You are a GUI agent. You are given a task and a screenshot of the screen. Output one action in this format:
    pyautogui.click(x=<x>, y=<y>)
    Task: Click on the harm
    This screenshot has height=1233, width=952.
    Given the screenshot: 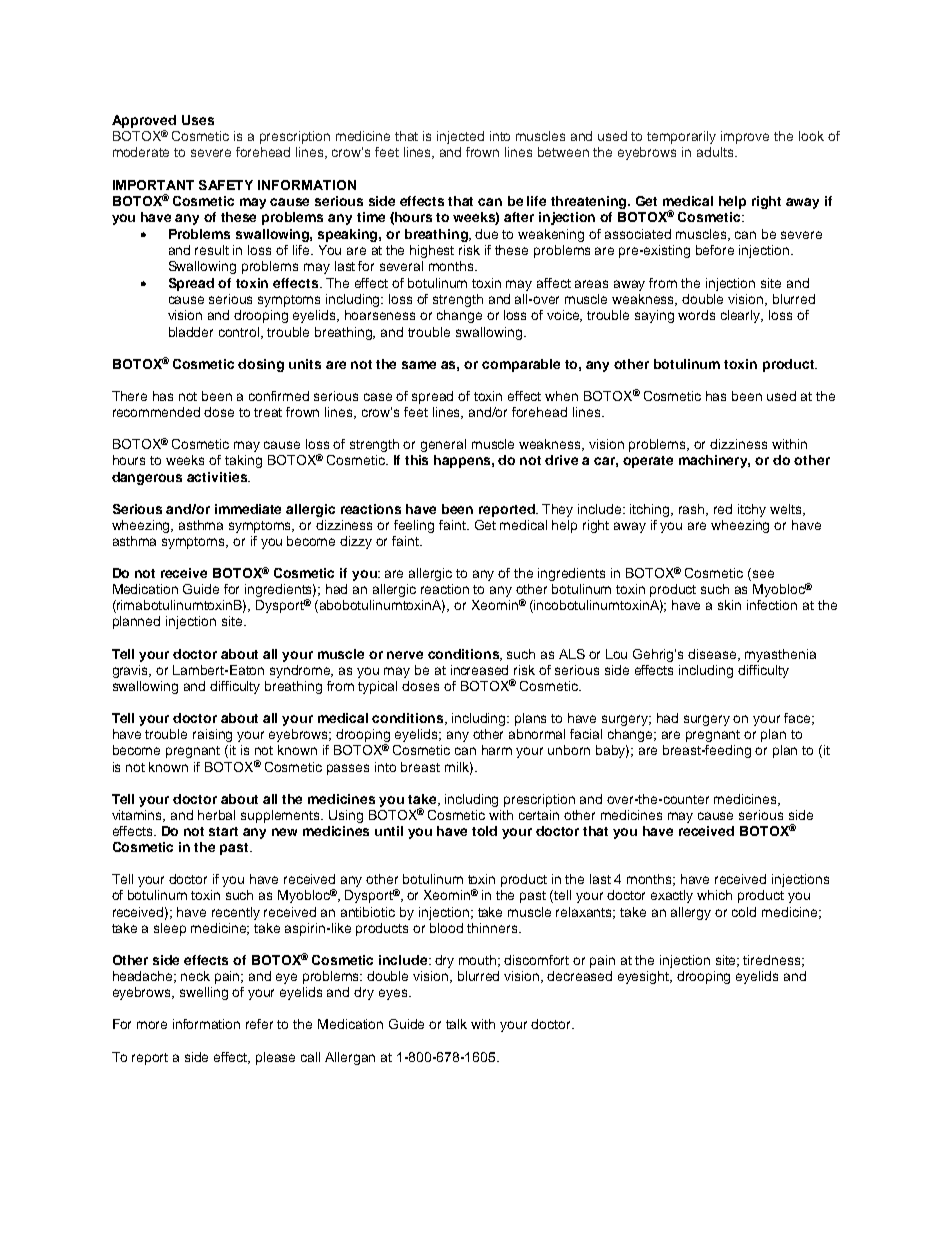 What is the action you would take?
    pyautogui.click(x=497, y=750)
